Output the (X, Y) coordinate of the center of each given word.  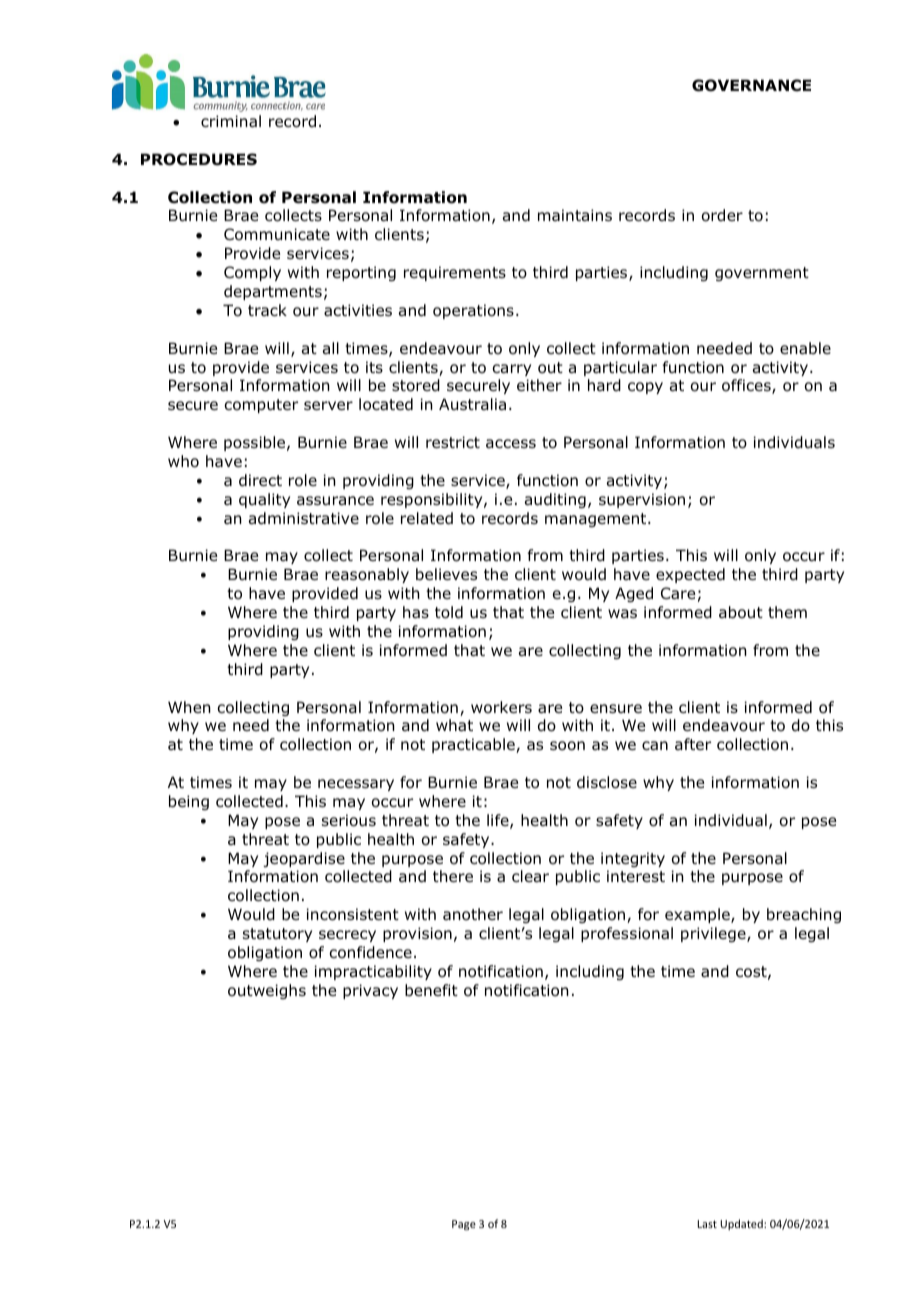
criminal (231, 121)
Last (707, 1224)
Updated (742, 1224)
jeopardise (304, 859)
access (511, 443)
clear (530, 876)
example (698, 915)
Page (464, 1225)
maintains (575, 215)
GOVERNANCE (751, 85)
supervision (642, 500)
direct (260, 480)
